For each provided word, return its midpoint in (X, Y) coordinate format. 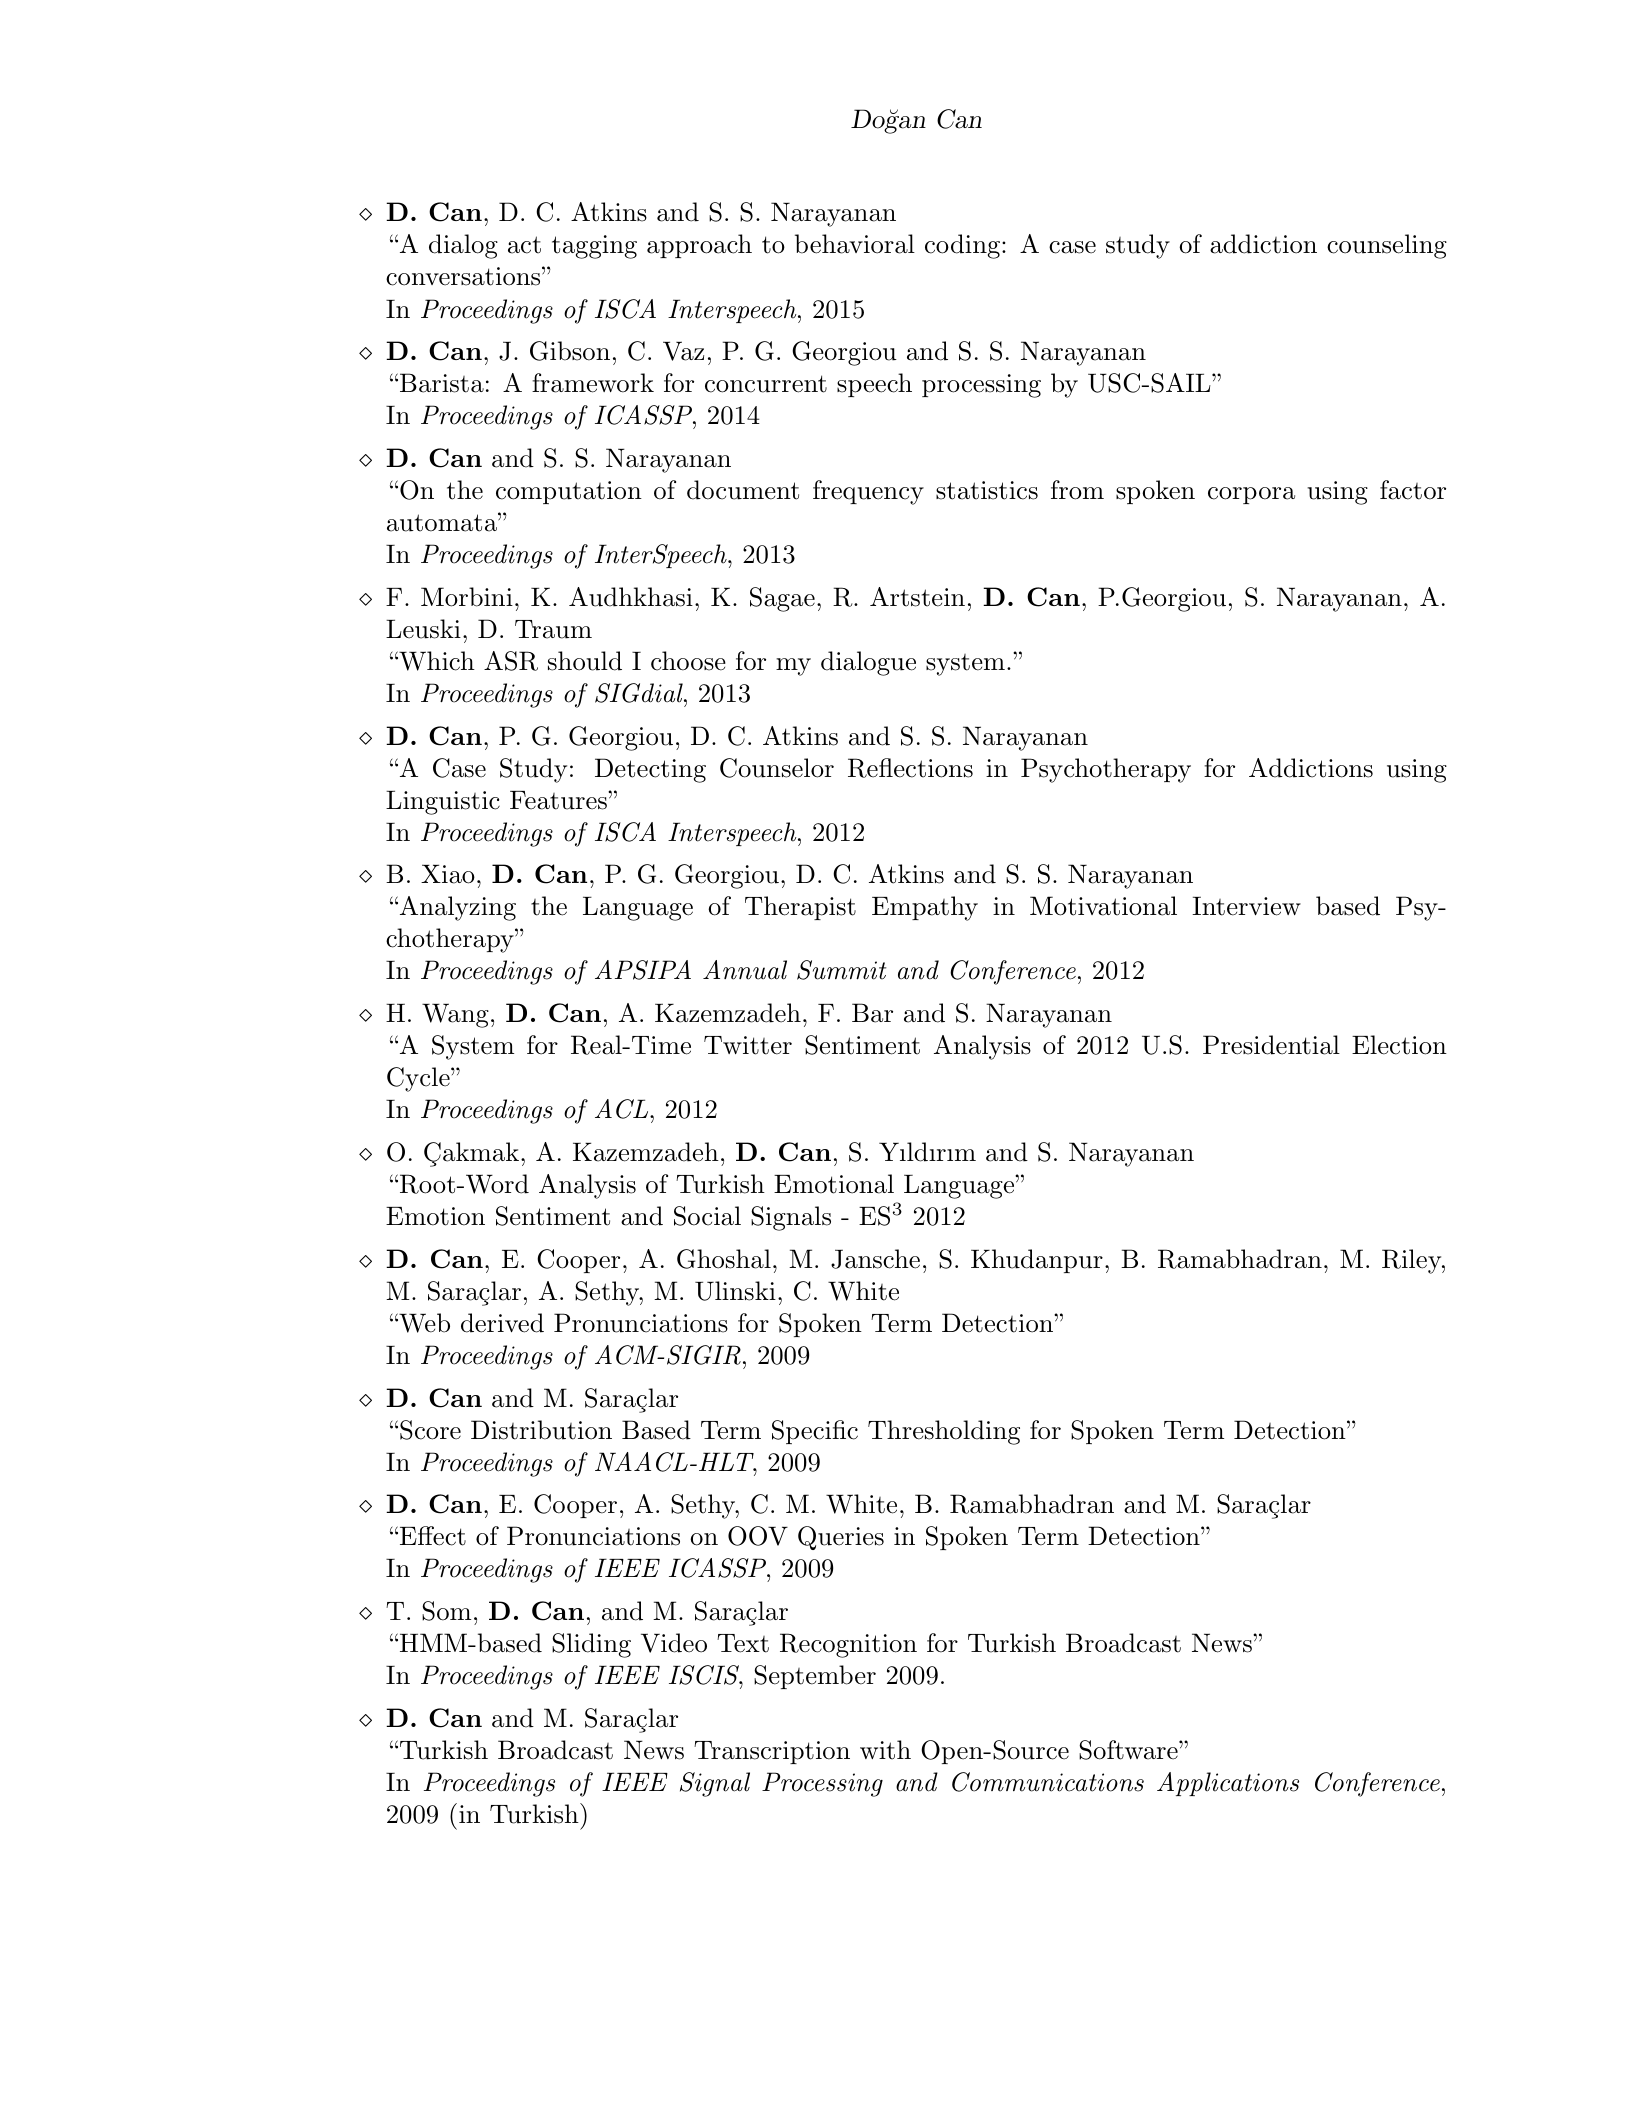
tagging (594, 247)
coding (962, 246)
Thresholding (944, 1432)
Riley (1412, 1261)
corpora (1251, 495)
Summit (841, 970)
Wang (455, 1015)
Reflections (910, 768)
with (885, 1750)
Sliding (591, 1645)
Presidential (1271, 1045)
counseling (1387, 246)
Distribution (541, 1430)
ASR (511, 661)
